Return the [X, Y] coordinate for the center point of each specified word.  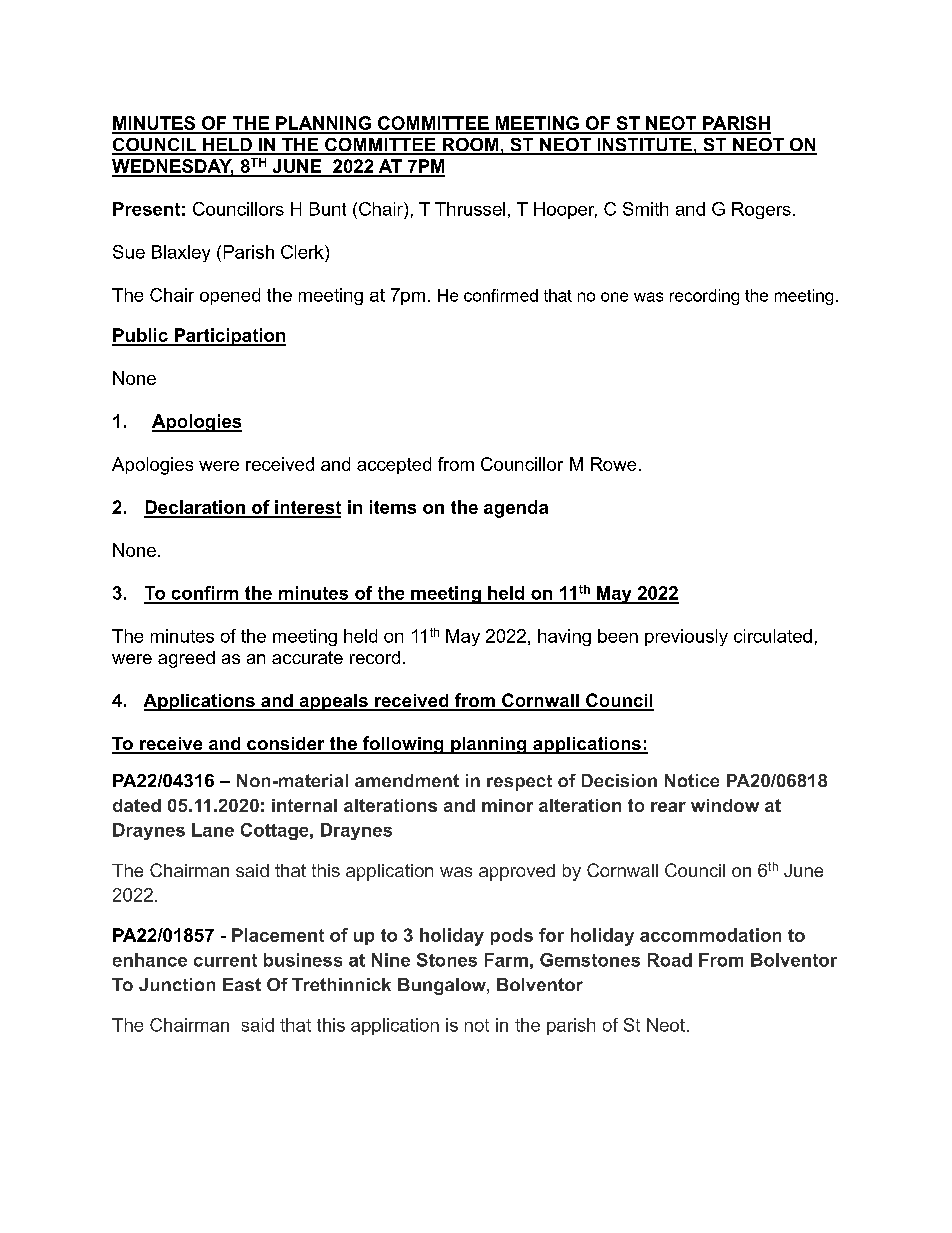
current [225, 960]
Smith [645, 209]
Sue [129, 252]
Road [670, 960]
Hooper [565, 210]
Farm [506, 960]
